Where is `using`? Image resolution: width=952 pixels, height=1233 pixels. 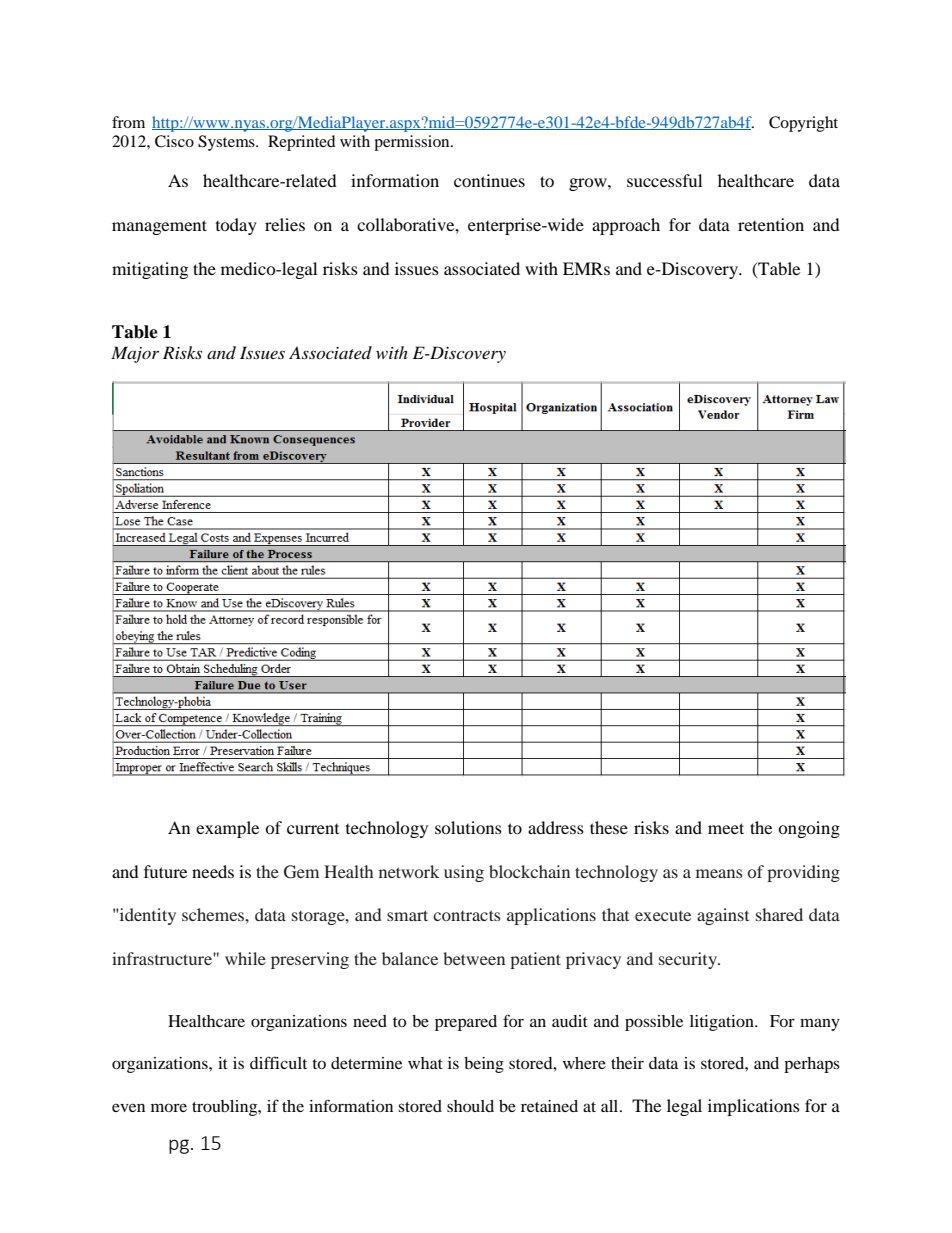 using is located at coordinates (464, 873).
